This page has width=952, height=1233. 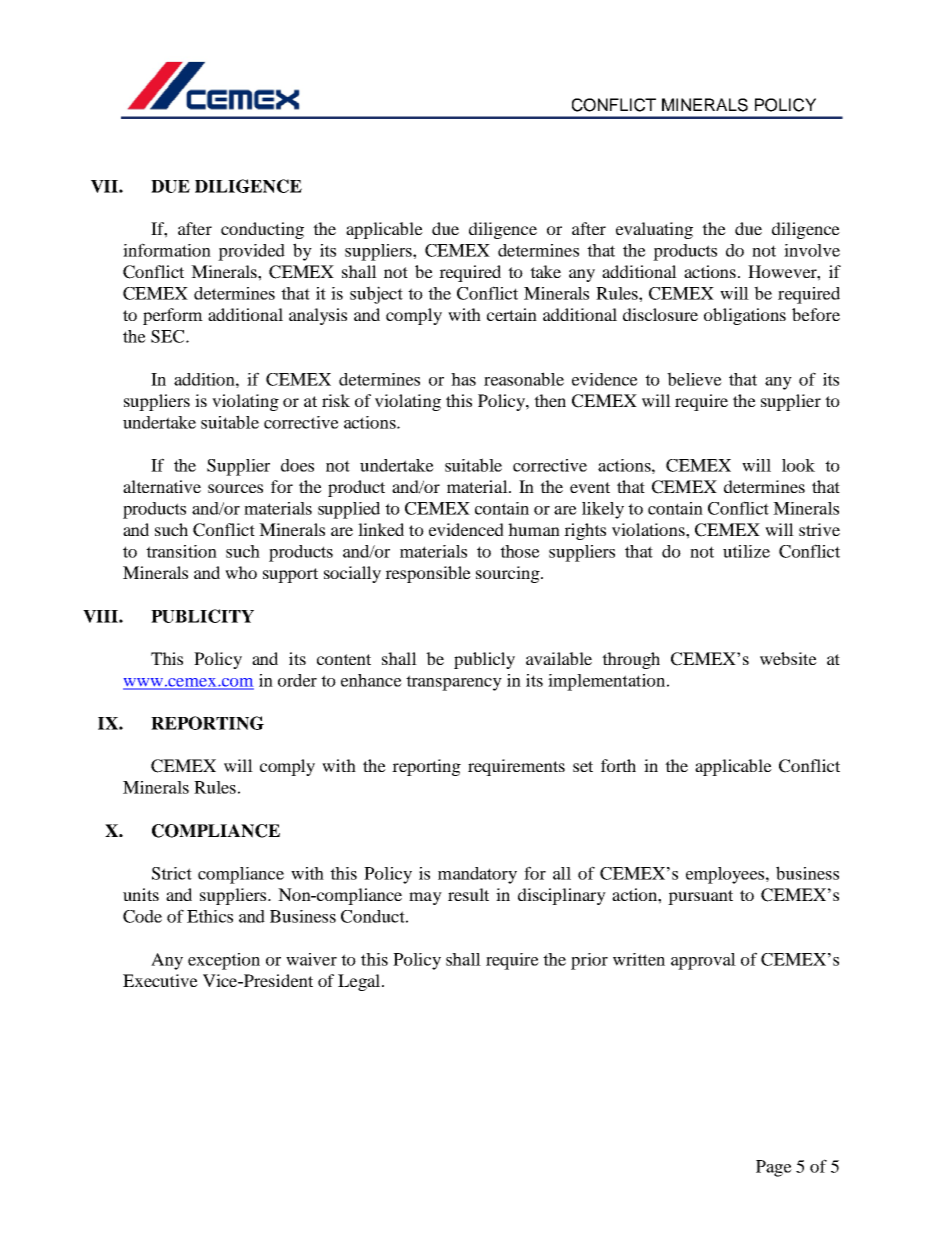 I want to click on look, so click(x=798, y=465).
